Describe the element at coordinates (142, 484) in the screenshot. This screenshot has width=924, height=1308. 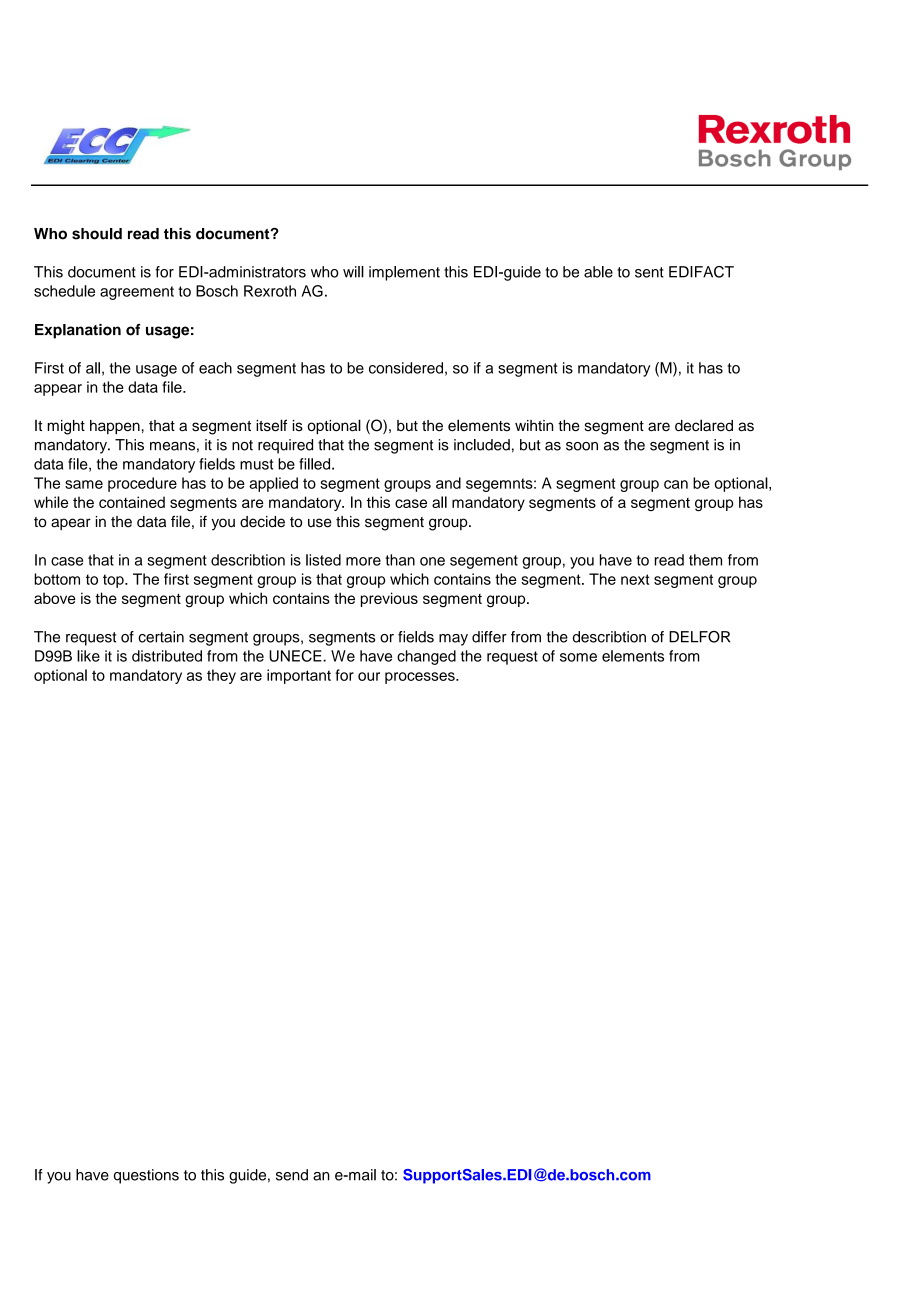
I see `procedure` at that location.
